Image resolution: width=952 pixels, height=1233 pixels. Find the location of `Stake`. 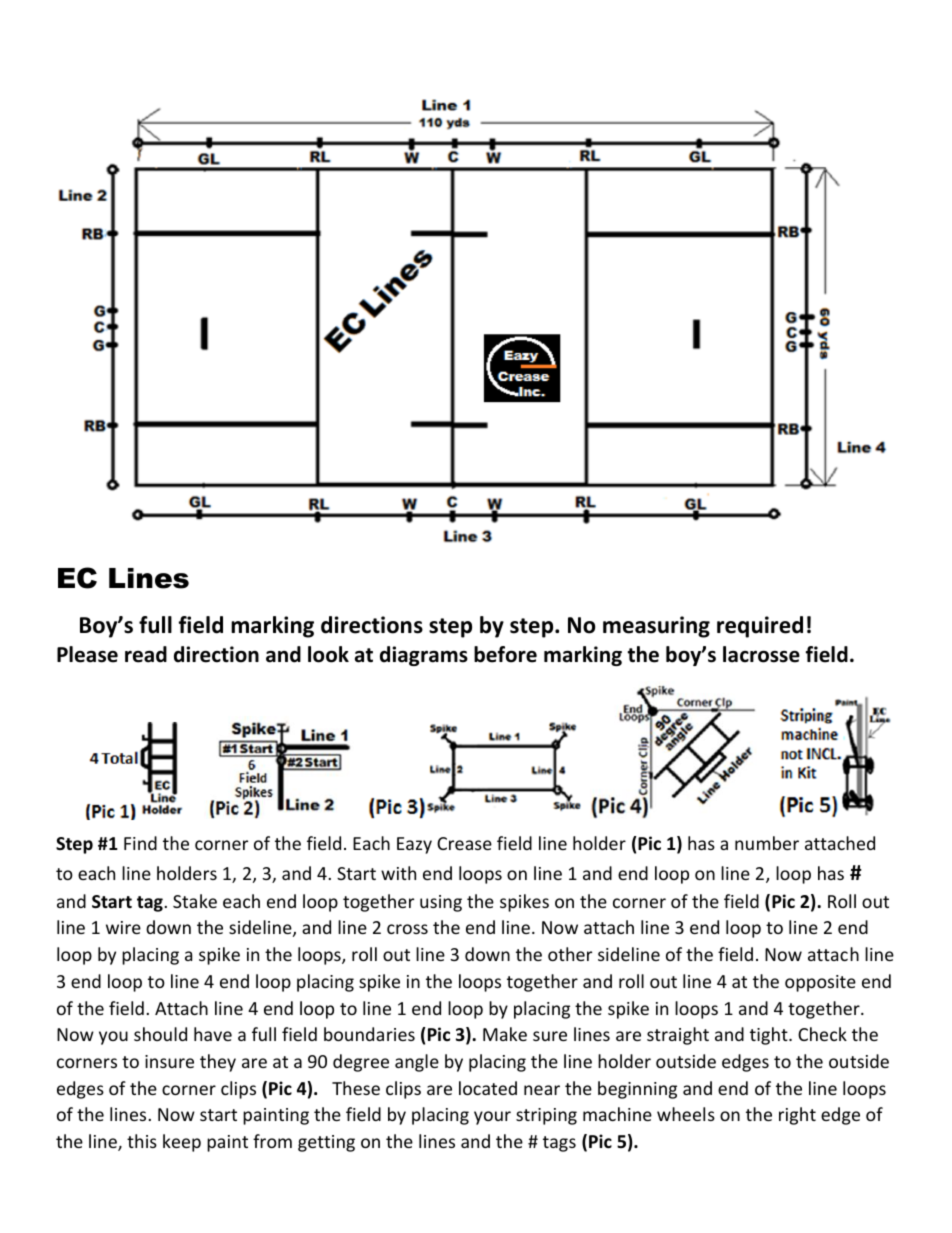

Stake is located at coordinates (195, 901).
